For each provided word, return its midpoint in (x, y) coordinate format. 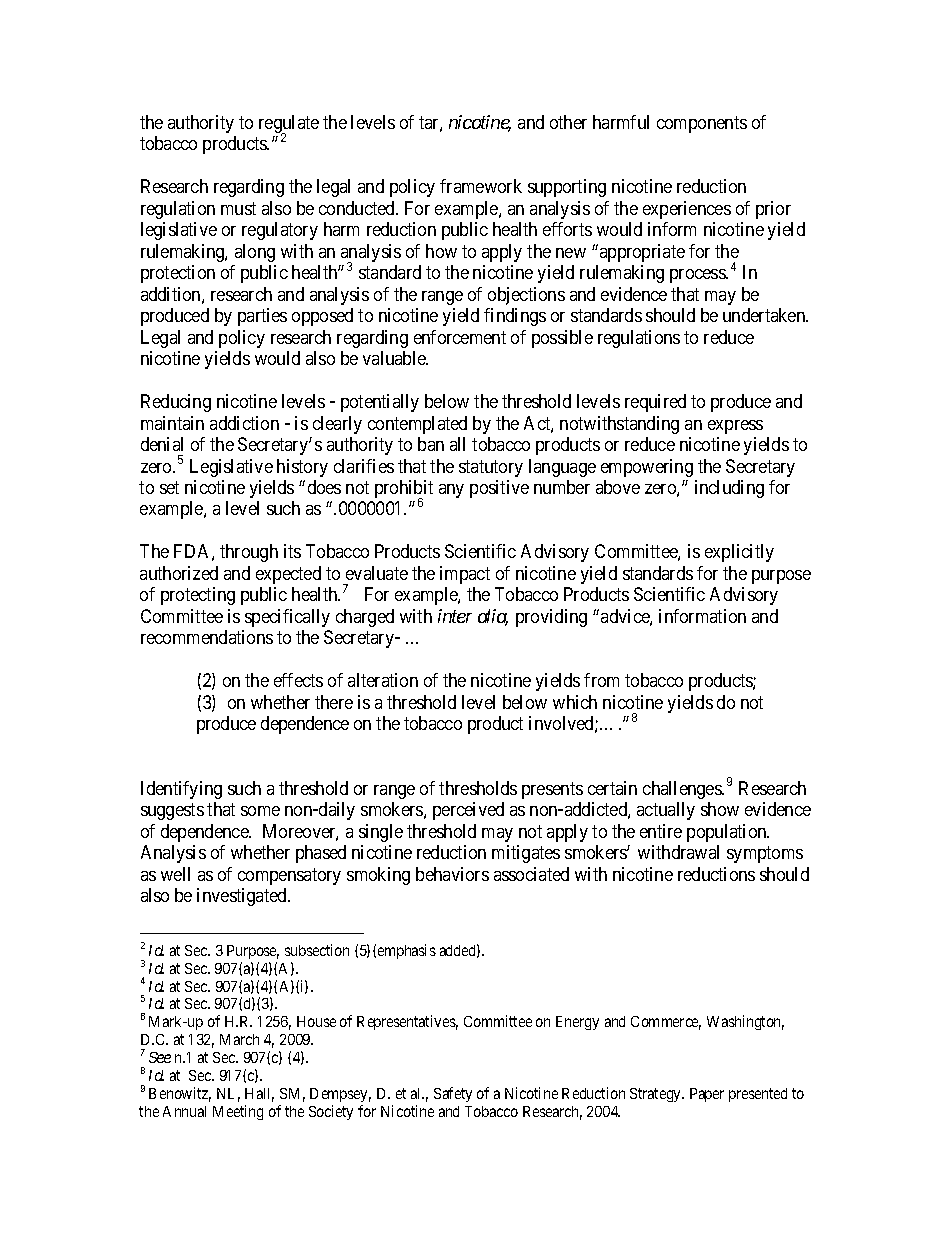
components (702, 124)
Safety (453, 1094)
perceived (468, 811)
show (720, 809)
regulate (289, 125)
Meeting (238, 1112)
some (260, 811)
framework (481, 186)
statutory (491, 468)
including (729, 489)
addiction (244, 423)
